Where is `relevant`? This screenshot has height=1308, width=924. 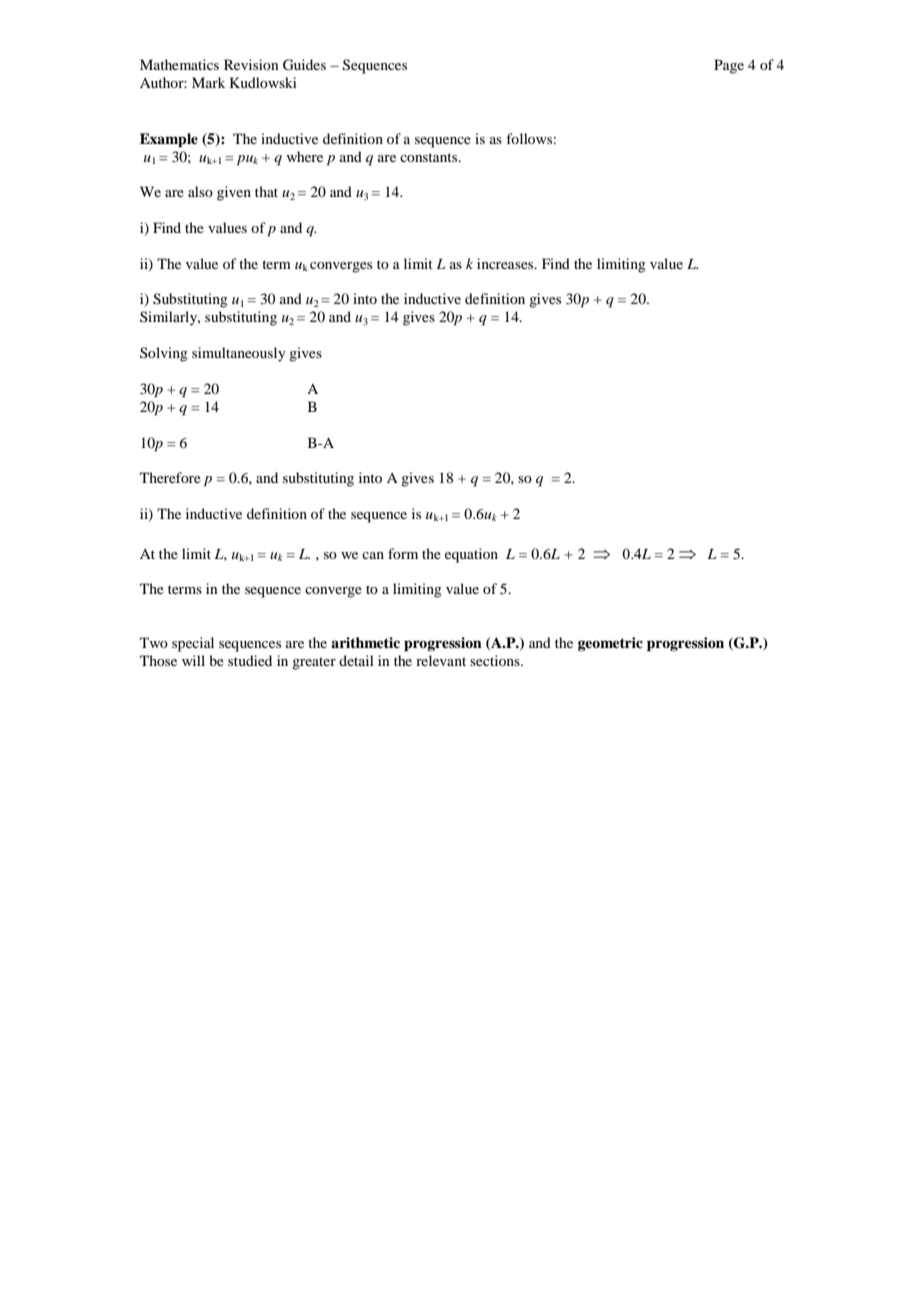 relevant is located at coordinates (441, 660).
